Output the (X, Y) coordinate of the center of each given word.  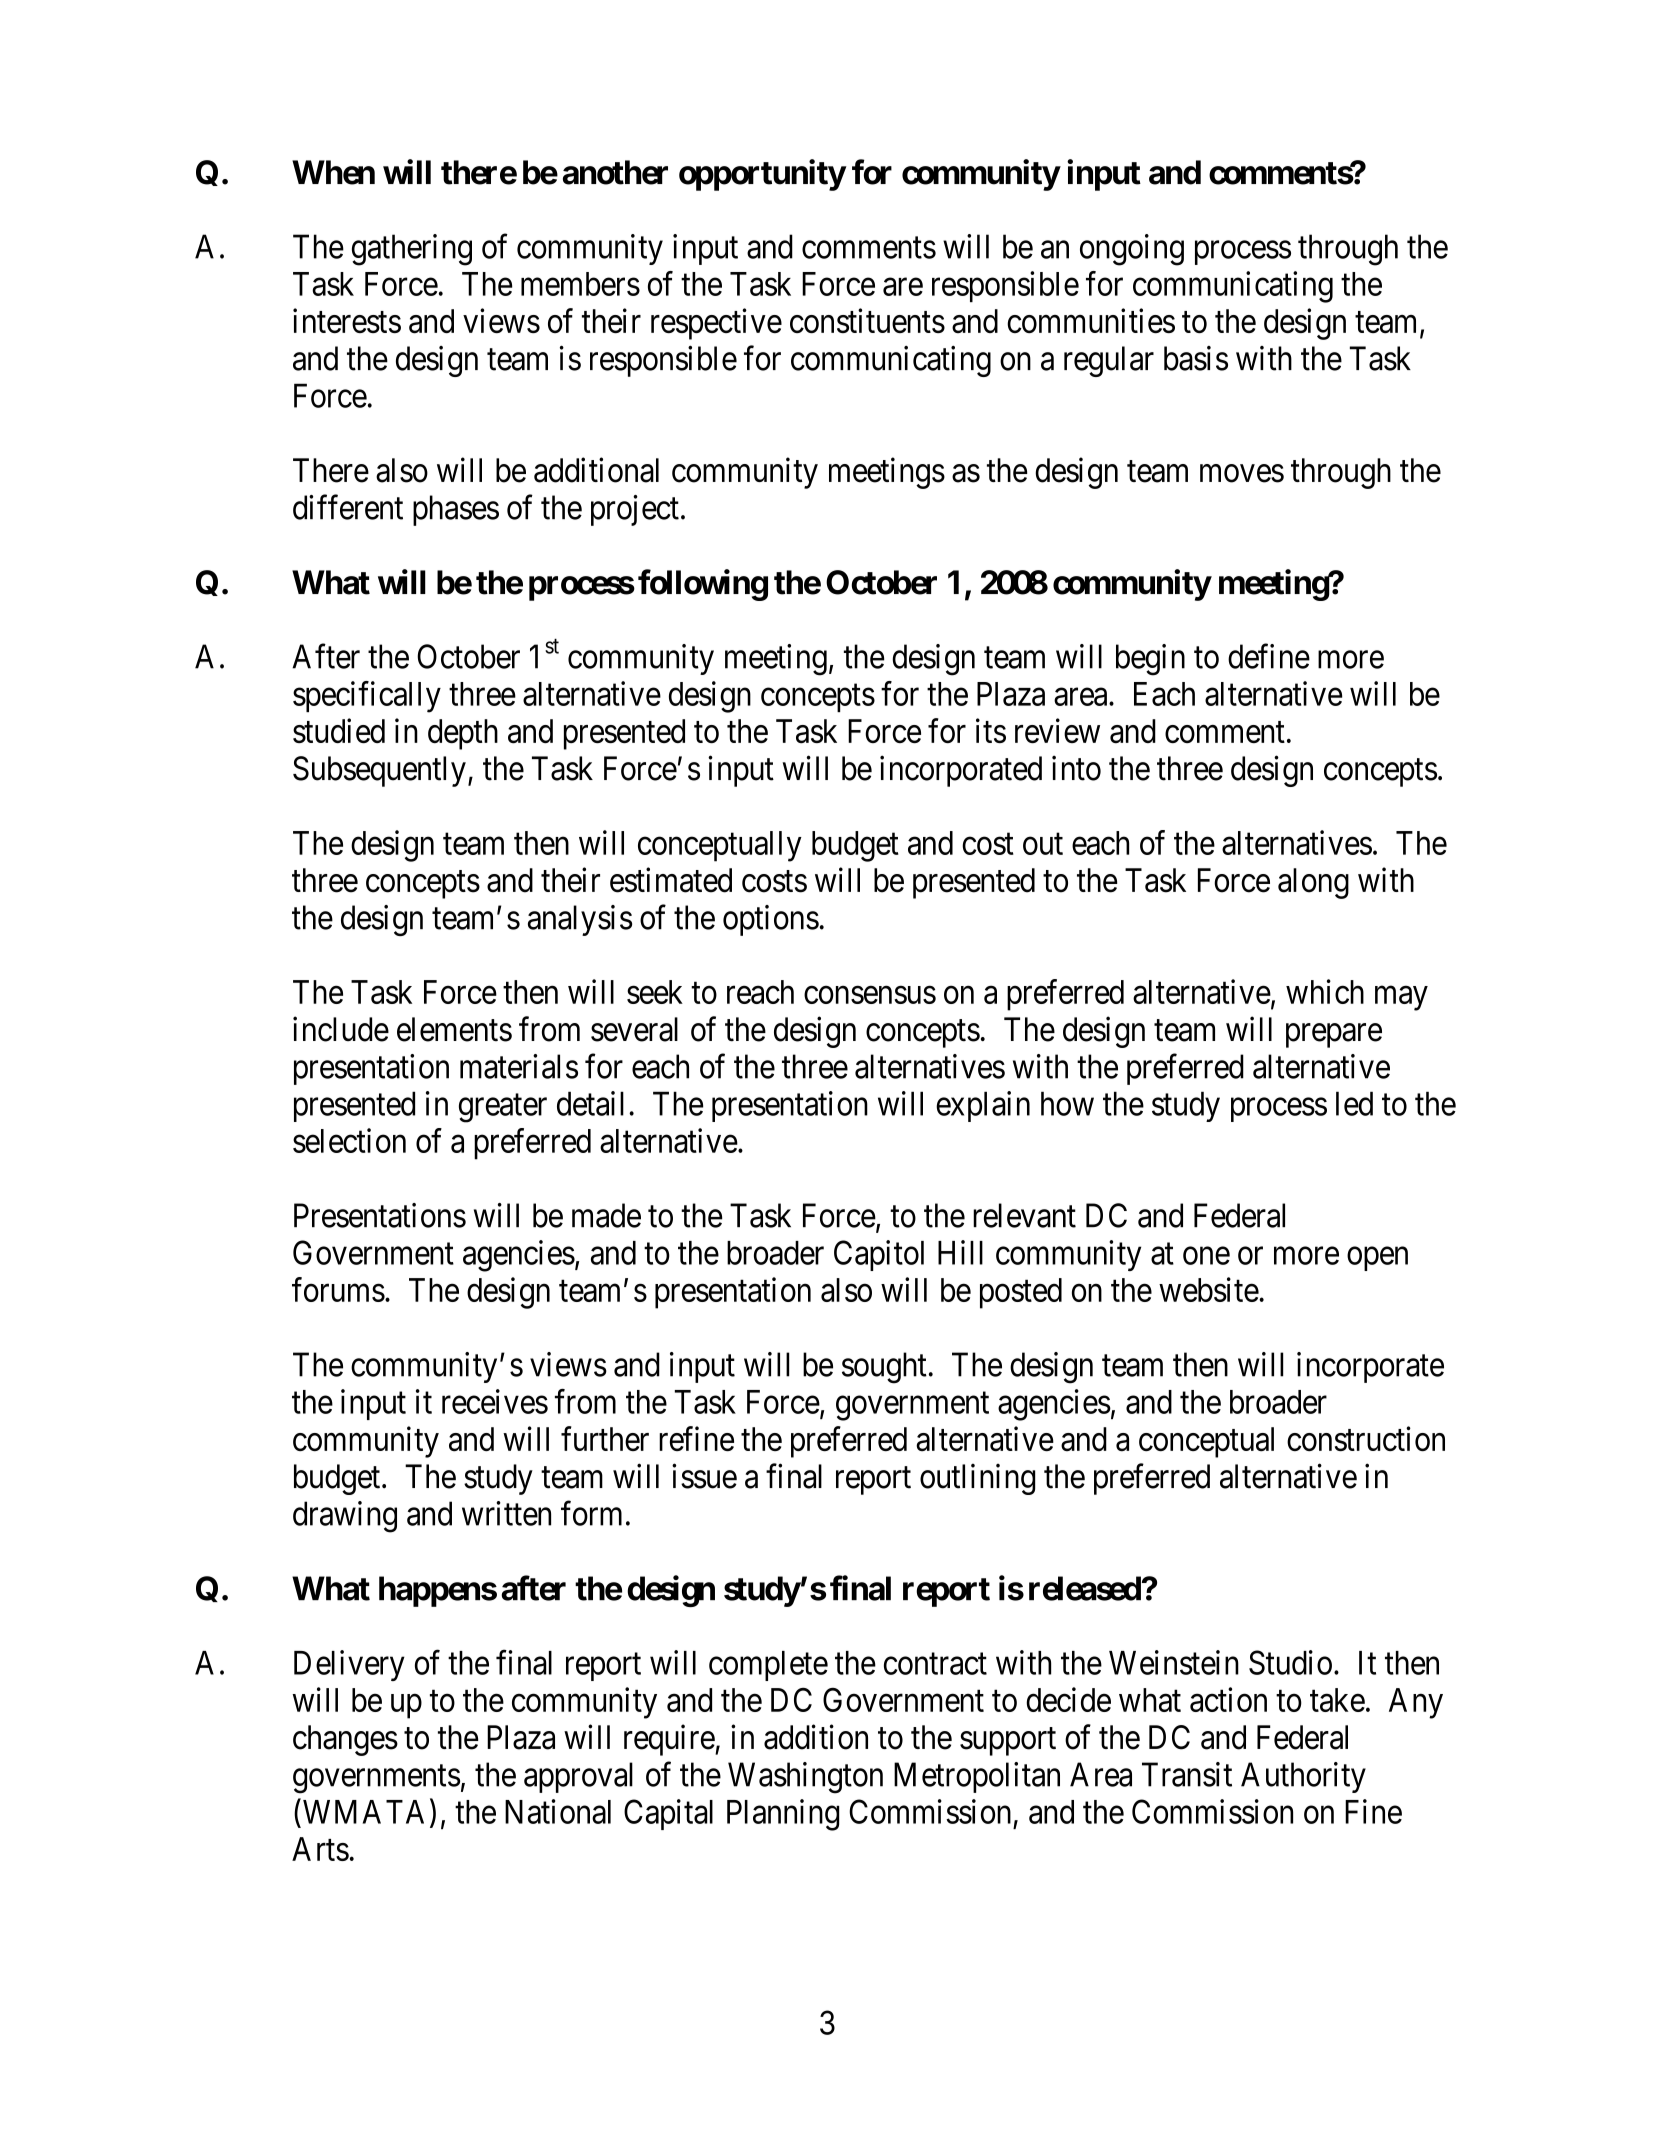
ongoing (1132, 250)
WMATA (362, 1811)
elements (454, 1029)
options (771, 920)
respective (716, 324)
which (1325, 991)
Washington (805, 1778)
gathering (412, 250)
